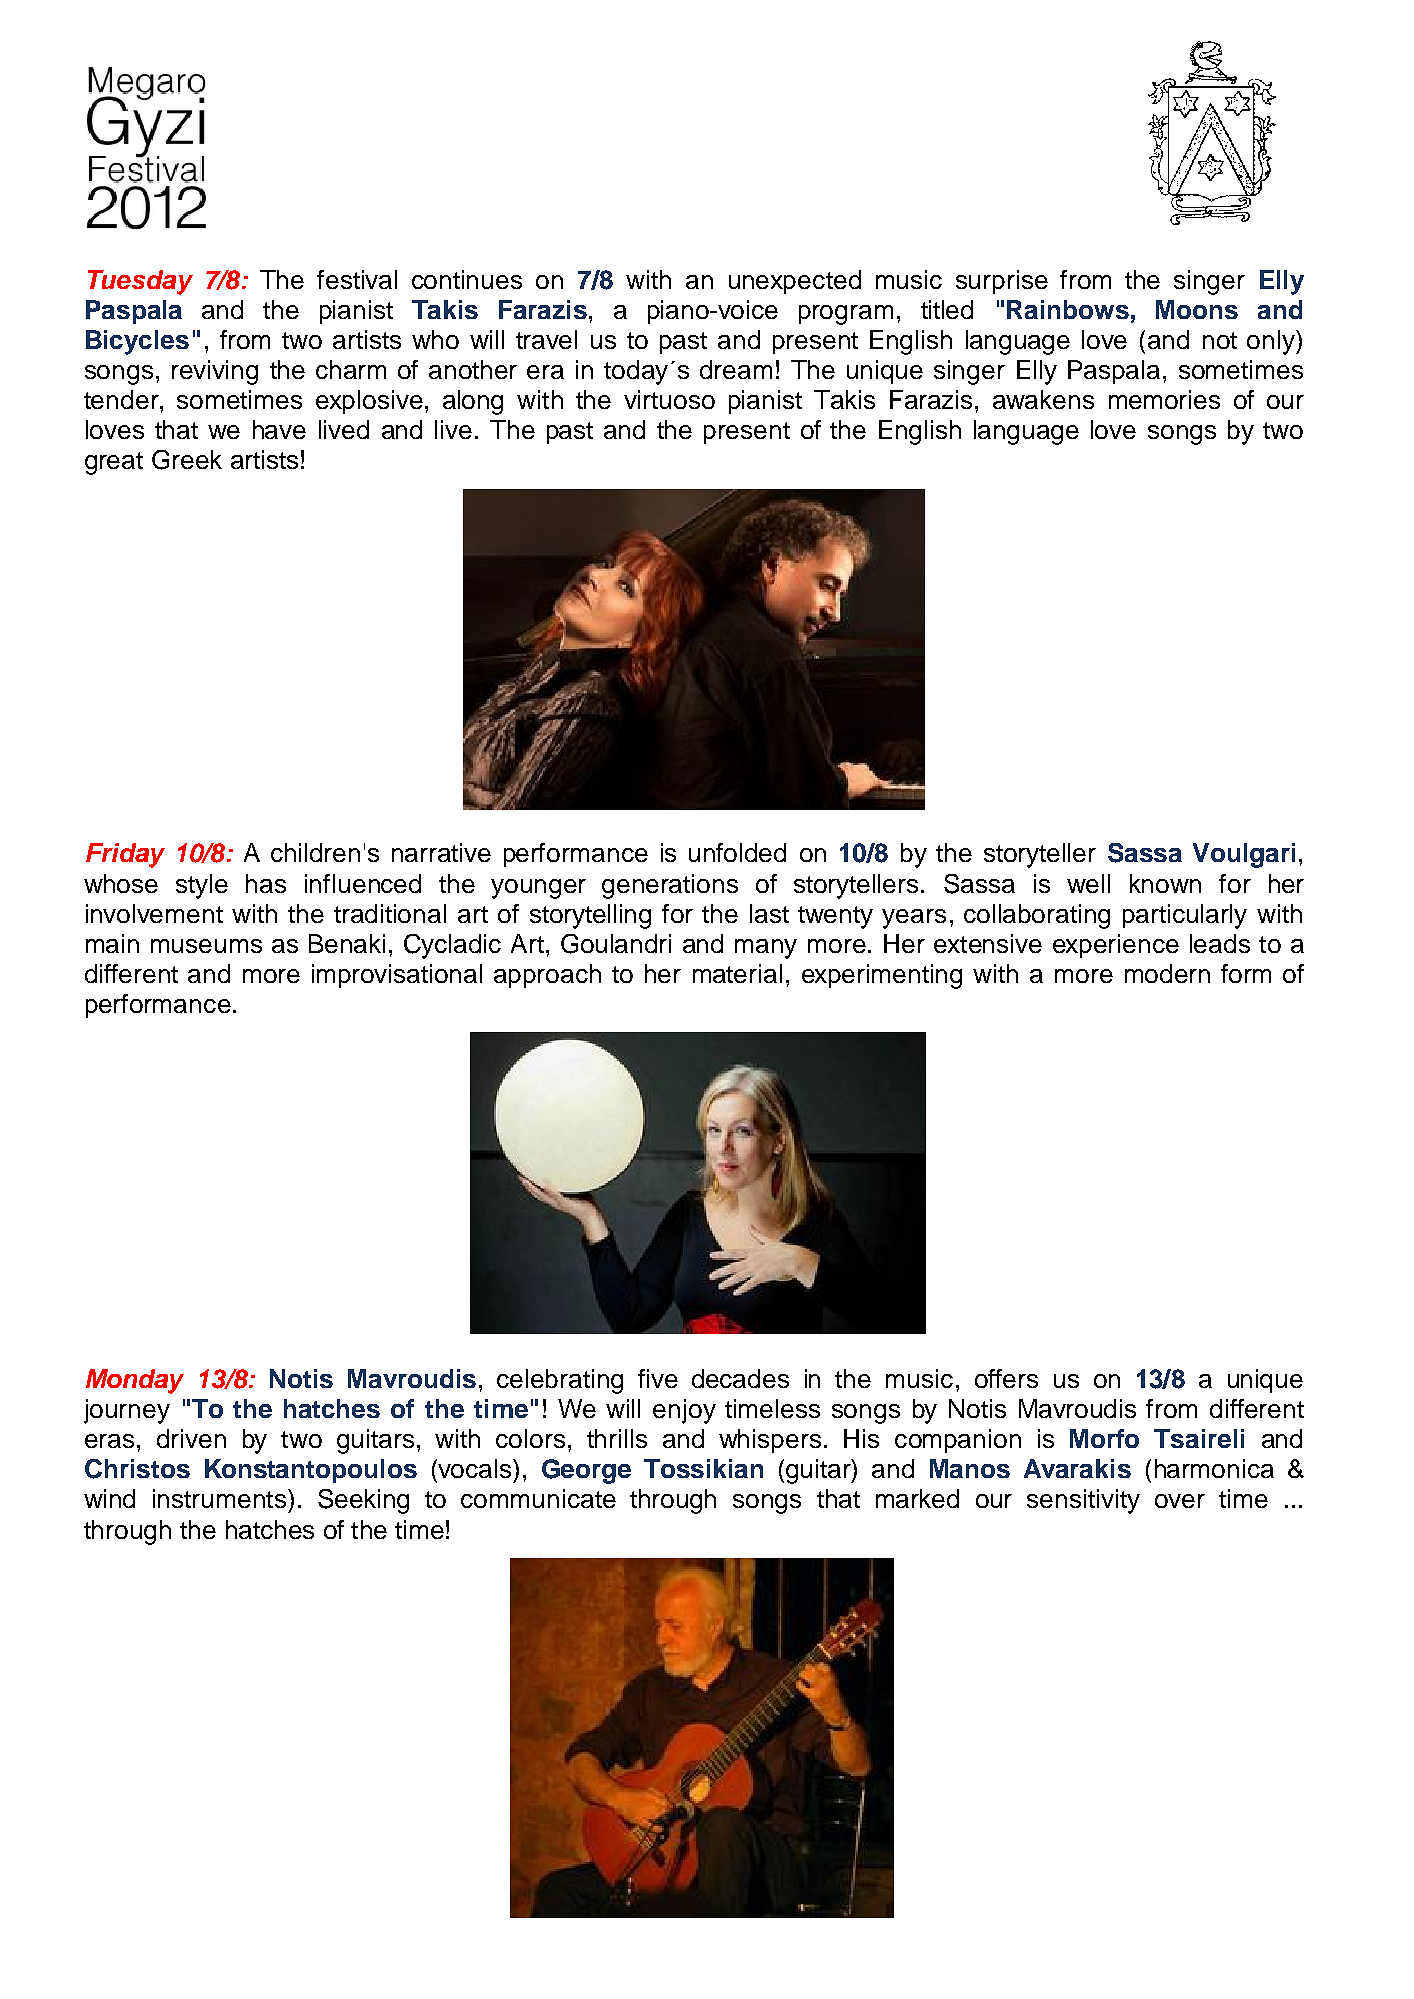 The image size is (1414, 1999). What do you see at coordinates (1002, 282) in the screenshot?
I see `surprise` at bounding box center [1002, 282].
